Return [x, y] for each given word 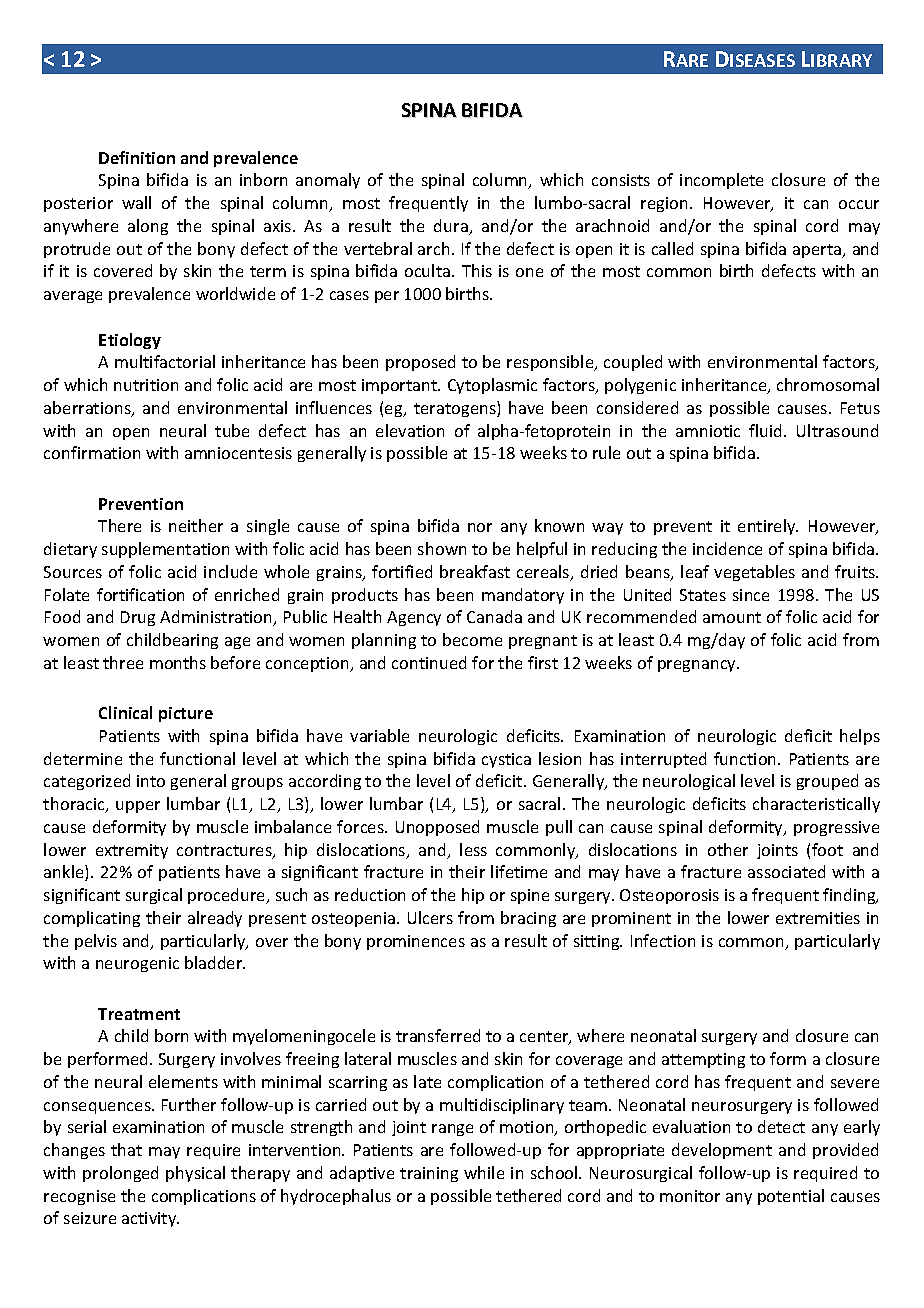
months [178, 662]
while [484, 1172]
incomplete [721, 181]
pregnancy [698, 666]
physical [195, 1174]
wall [136, 202]
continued [429, 662]
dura [452, 227]
